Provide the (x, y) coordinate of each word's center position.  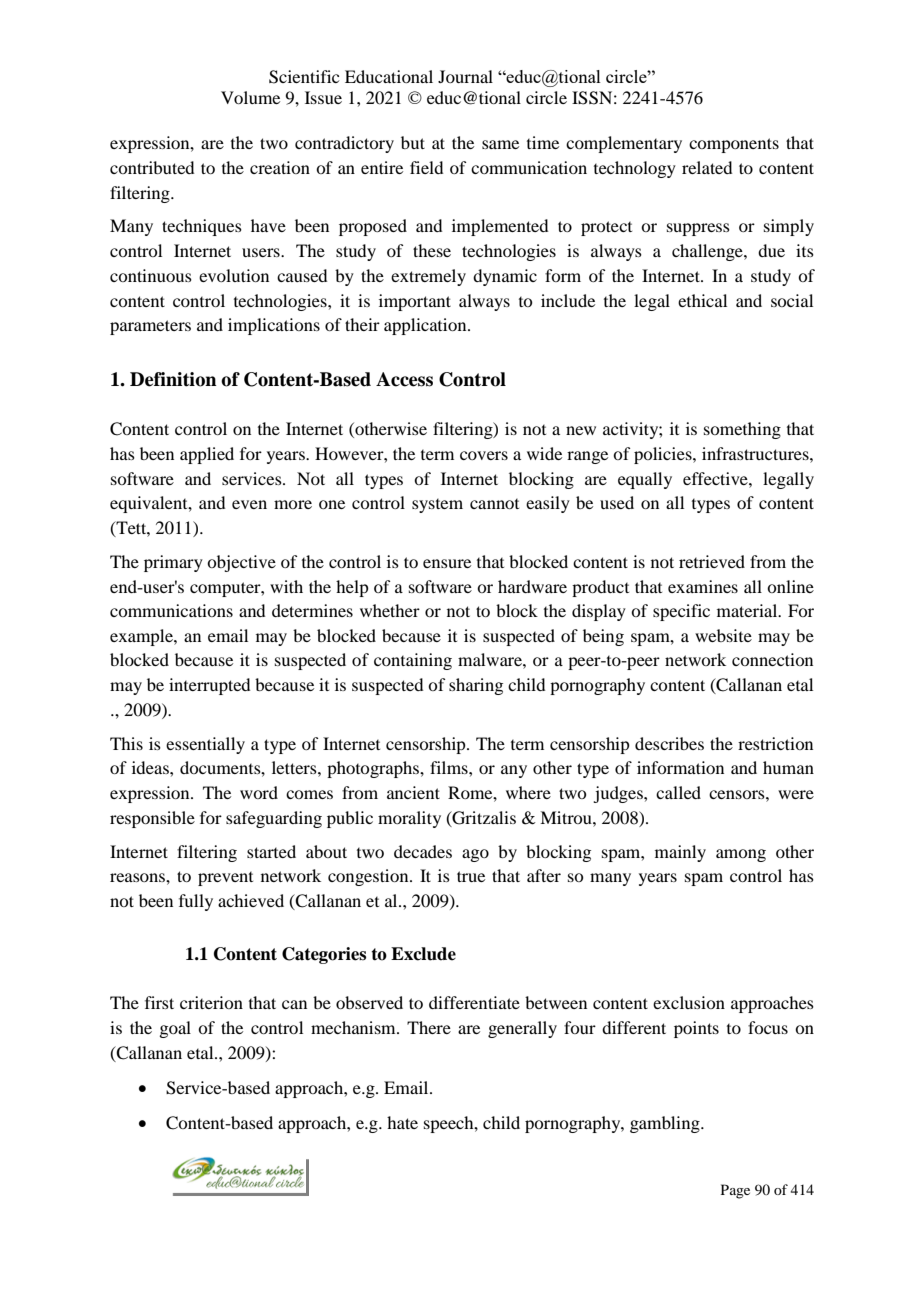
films (450, 767)
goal (175, 1029)
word (259, 792)
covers (484, 455)
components (734, 145)
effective (716, 478)
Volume (250, 97)
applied (207, 455)
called (678, 792)
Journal (465, 76)
